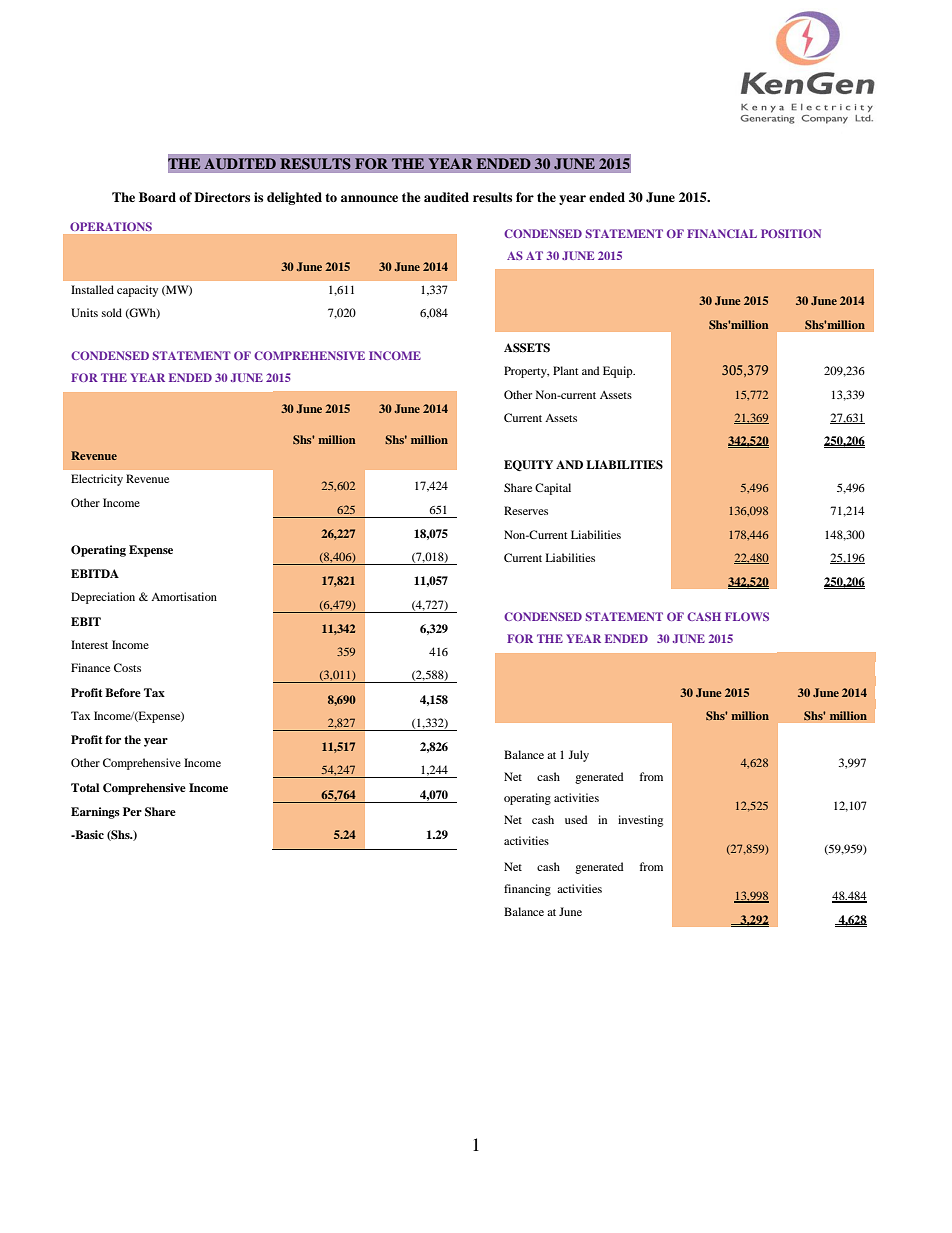  What do you see at coordinates (157, 197) in the image?
I see `Board` at bounding box center [157, 197].
